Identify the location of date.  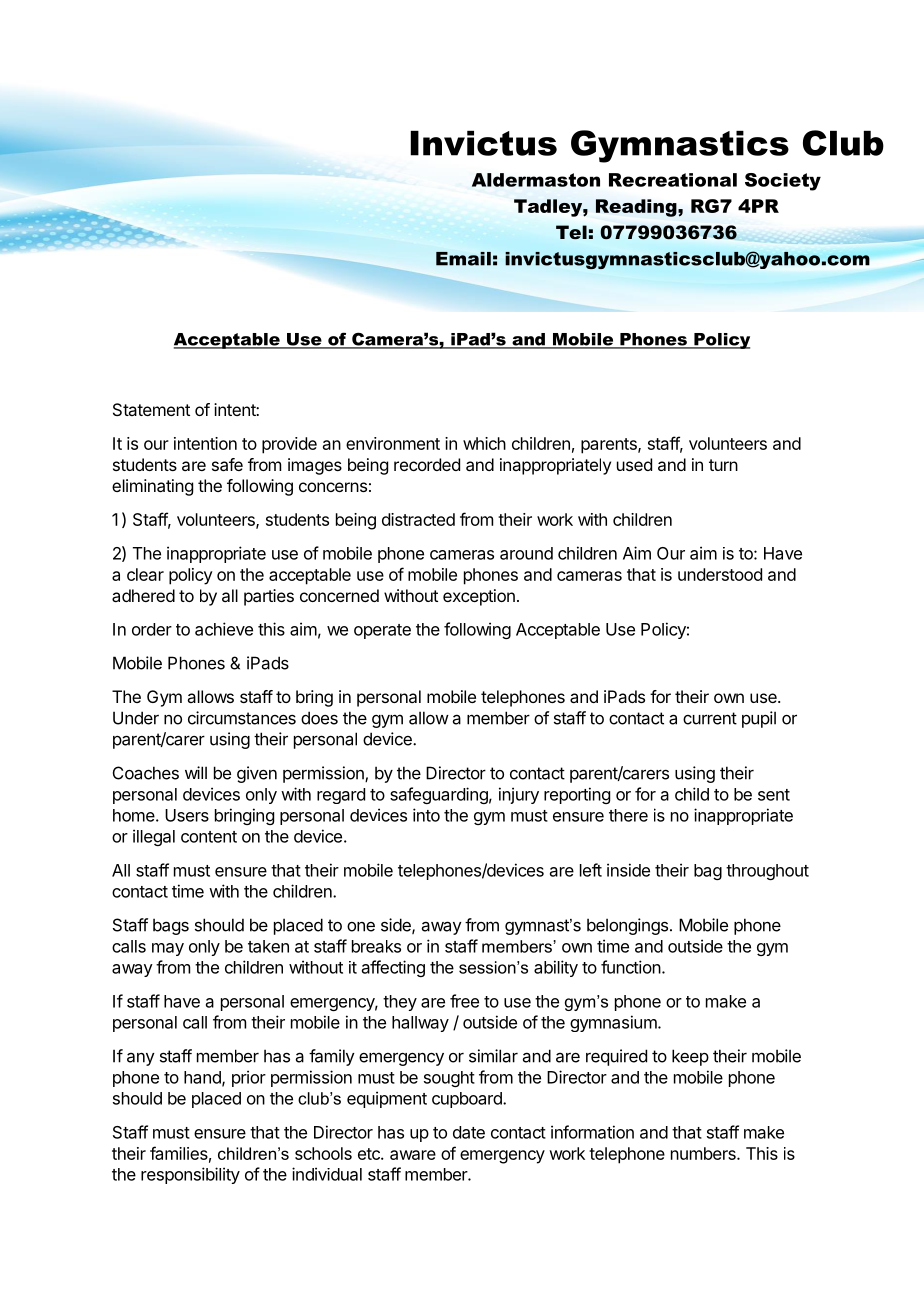
(469, 1132).
